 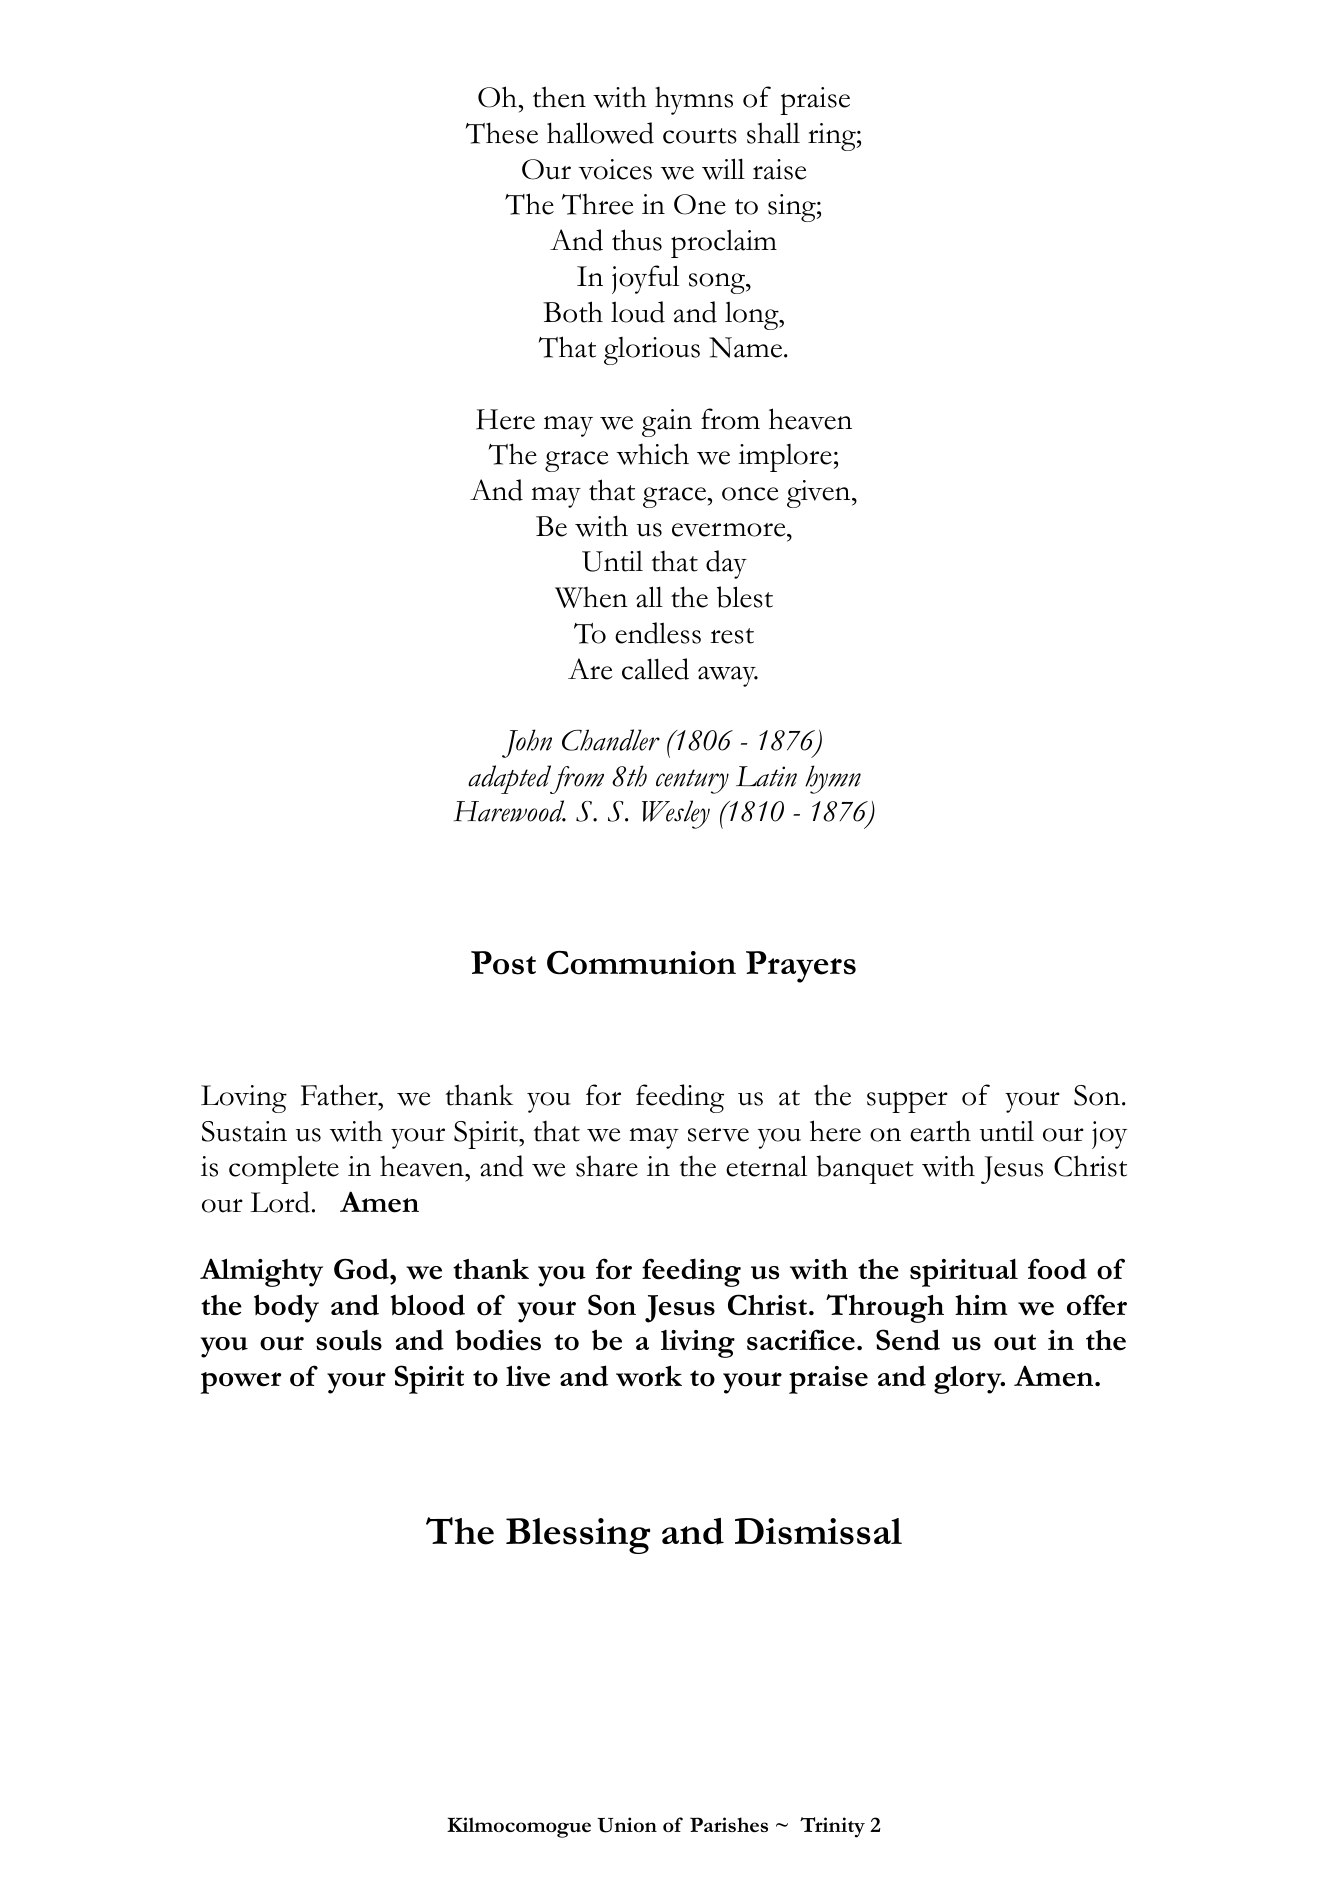 I want to click on Father, so click(x=340, y=1095).
